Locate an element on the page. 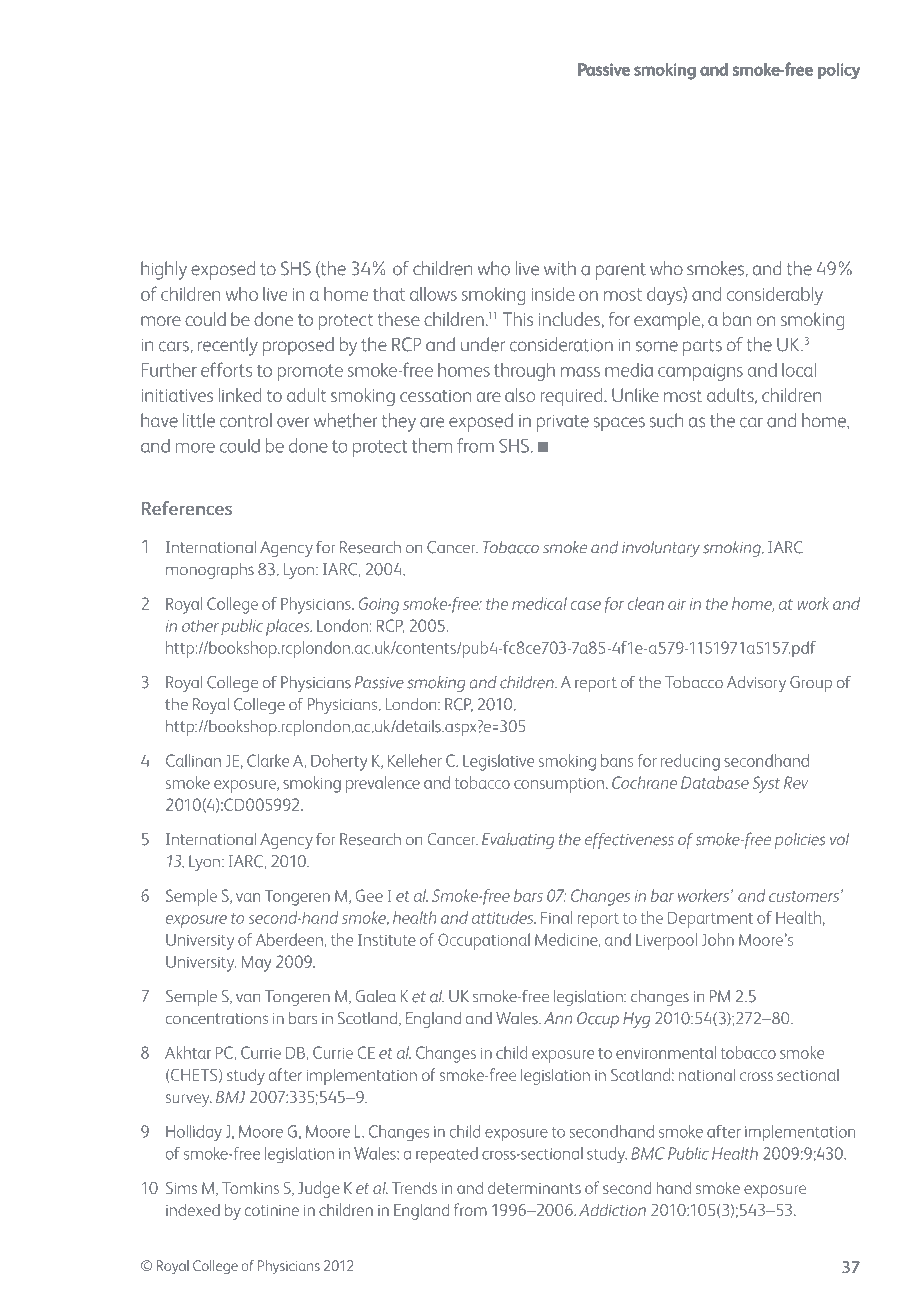 Image resolution: width=924 pixels, height=1310 pixels. with is located at coordinates (560, 268).
